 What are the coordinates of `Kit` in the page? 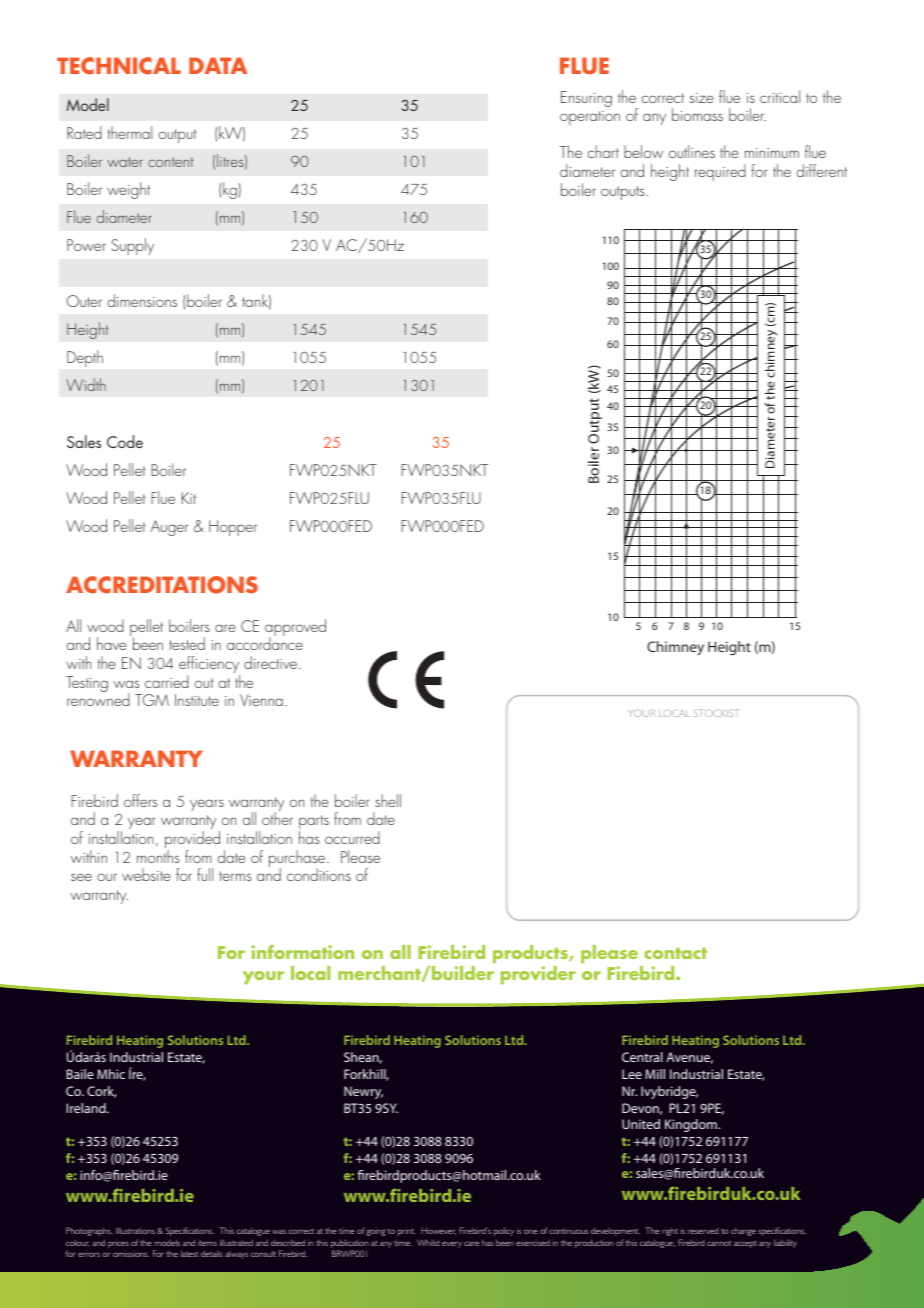 It's located at (188, 498).
